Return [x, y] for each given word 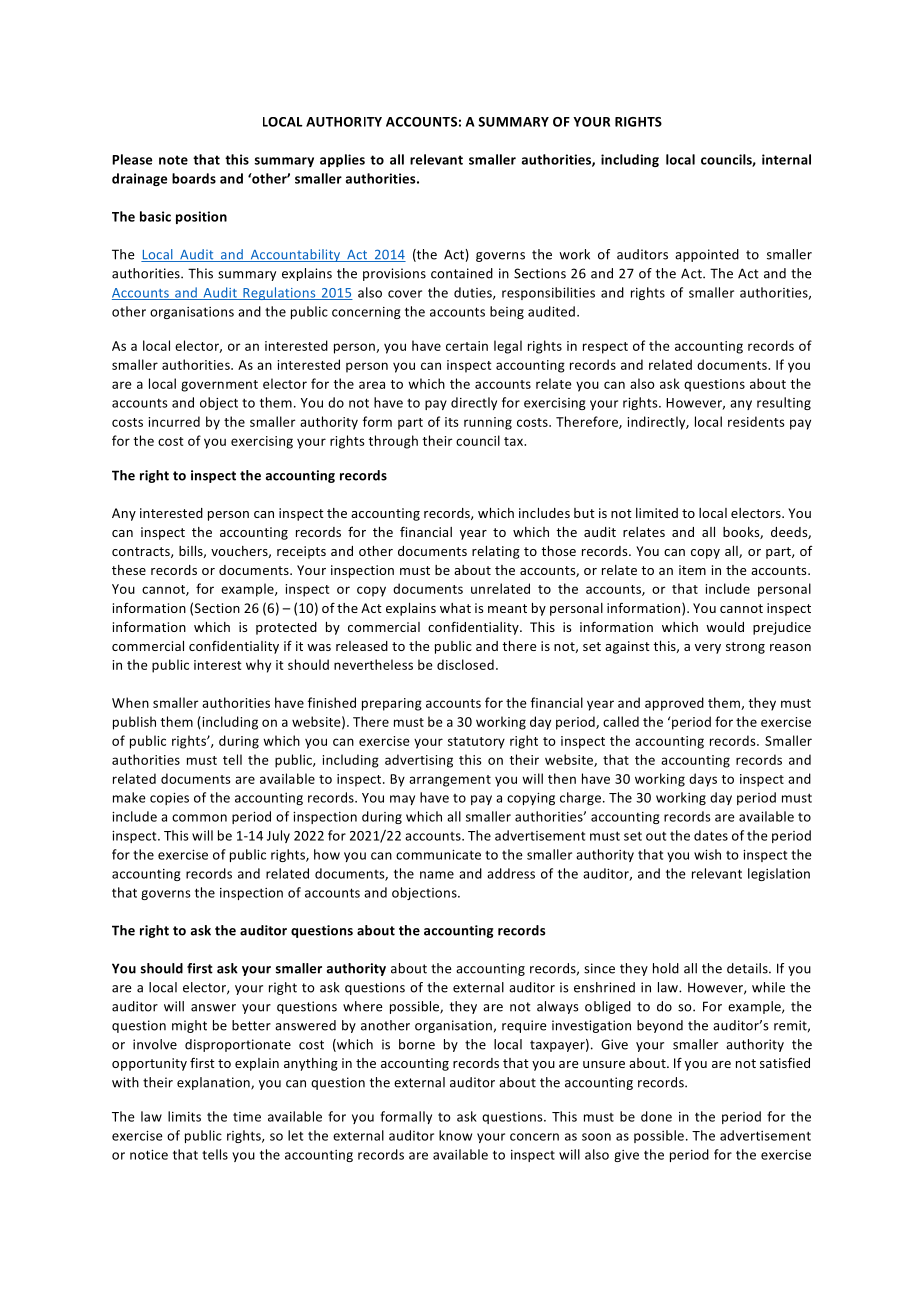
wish [707, 854]
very [708, 649]
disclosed [465, 664]
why [258, 666]
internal [786, 159]
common [199, 818]
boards [194, 178]
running [488, 423]
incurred [174, 421]
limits [184, 1116]
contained [462, 273]
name [437, 875]
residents [756, 421]
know [455, 1135]
